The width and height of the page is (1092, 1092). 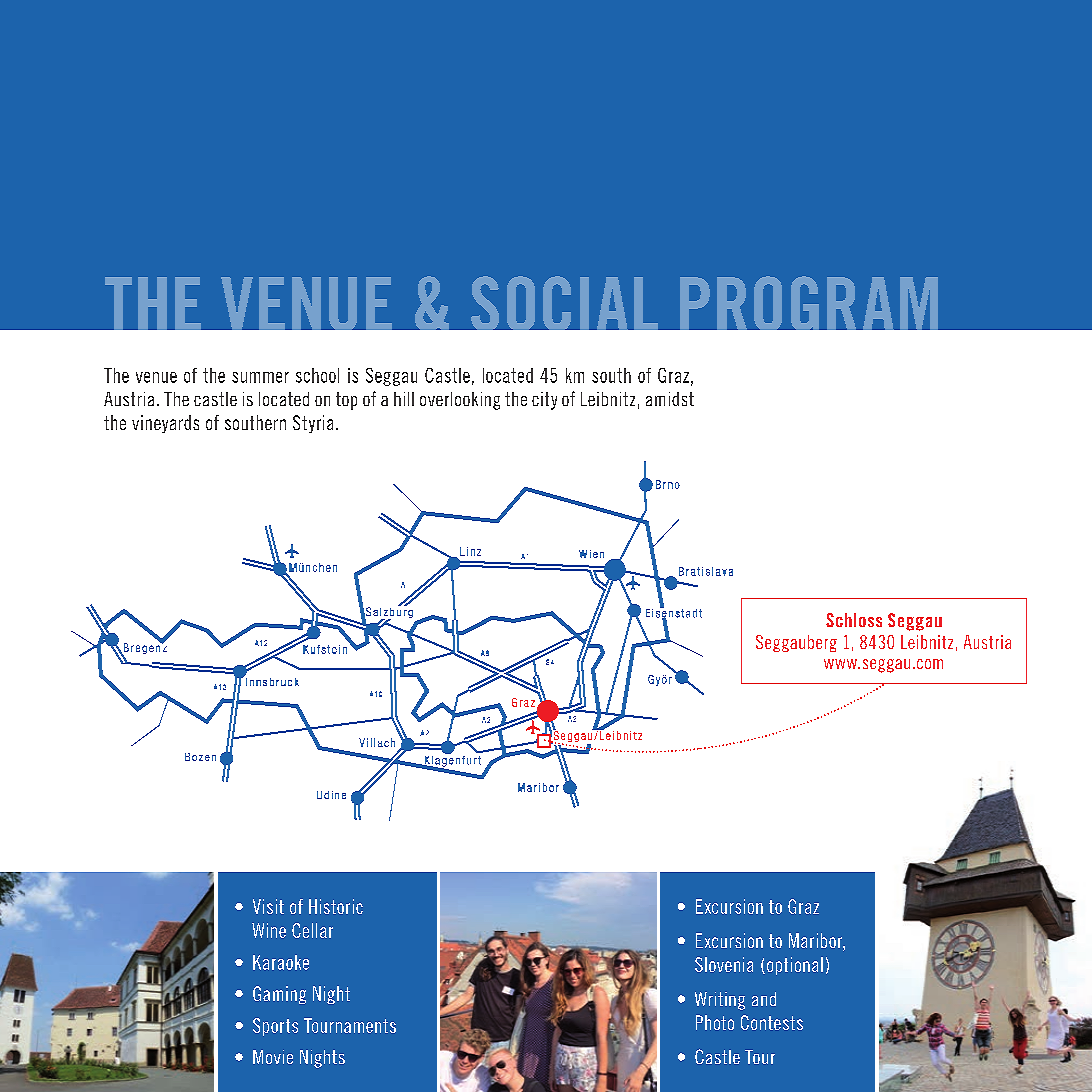 What do you see at coordinates (670, 399) in the page?
I see `amidst` at bounding box center [670, 399].
